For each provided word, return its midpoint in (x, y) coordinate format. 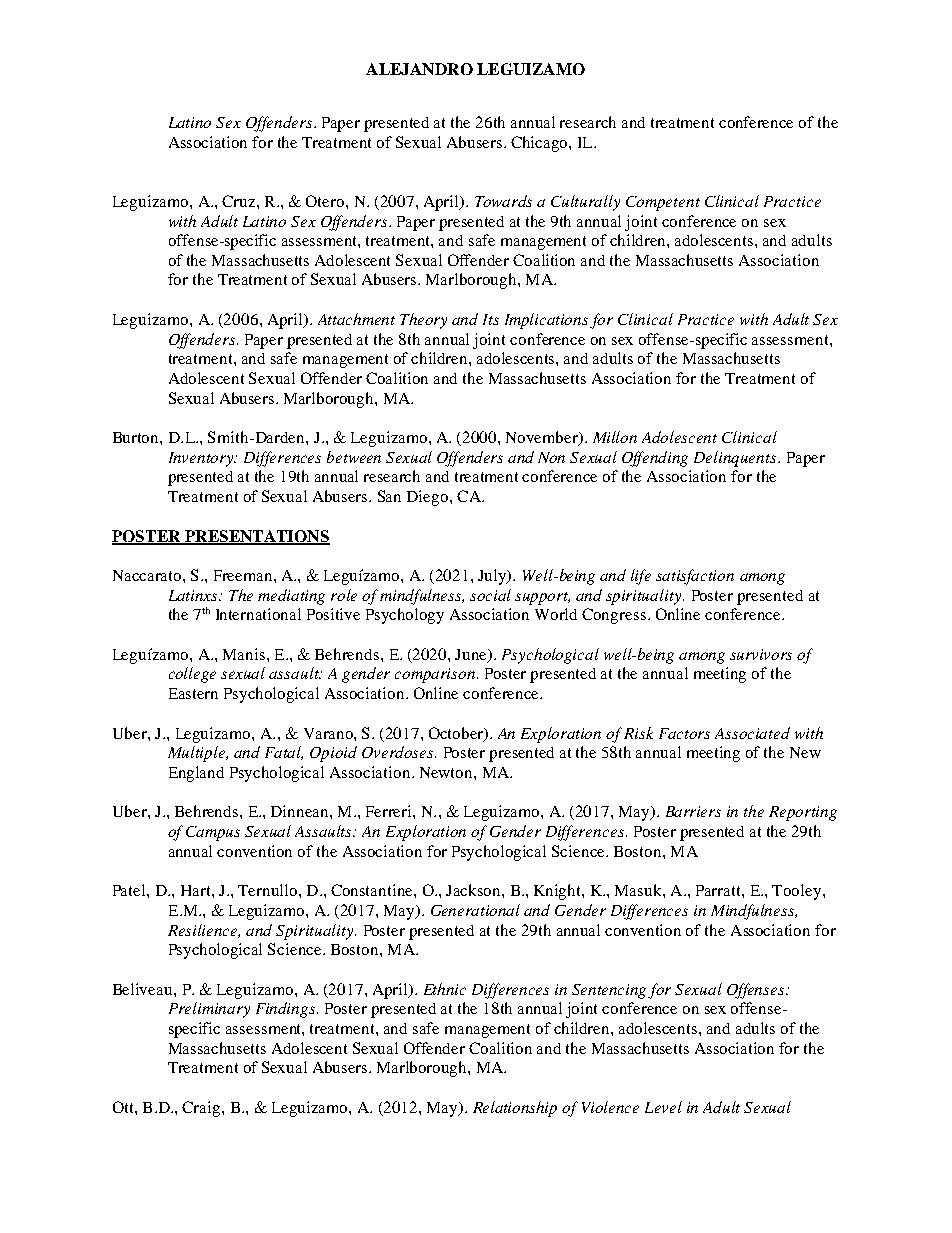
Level (663, 1107)
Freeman (244, 575)
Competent (663, 203)
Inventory (202, 459)
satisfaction (695, 577)
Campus (213, 833)
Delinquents (736, 459)
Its (491, 319)
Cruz (240, 201)
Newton (447, 772)
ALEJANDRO (419, 69)
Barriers (693, 811)
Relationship (515, 1109)
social (490, 595)
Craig (202, 1109)
